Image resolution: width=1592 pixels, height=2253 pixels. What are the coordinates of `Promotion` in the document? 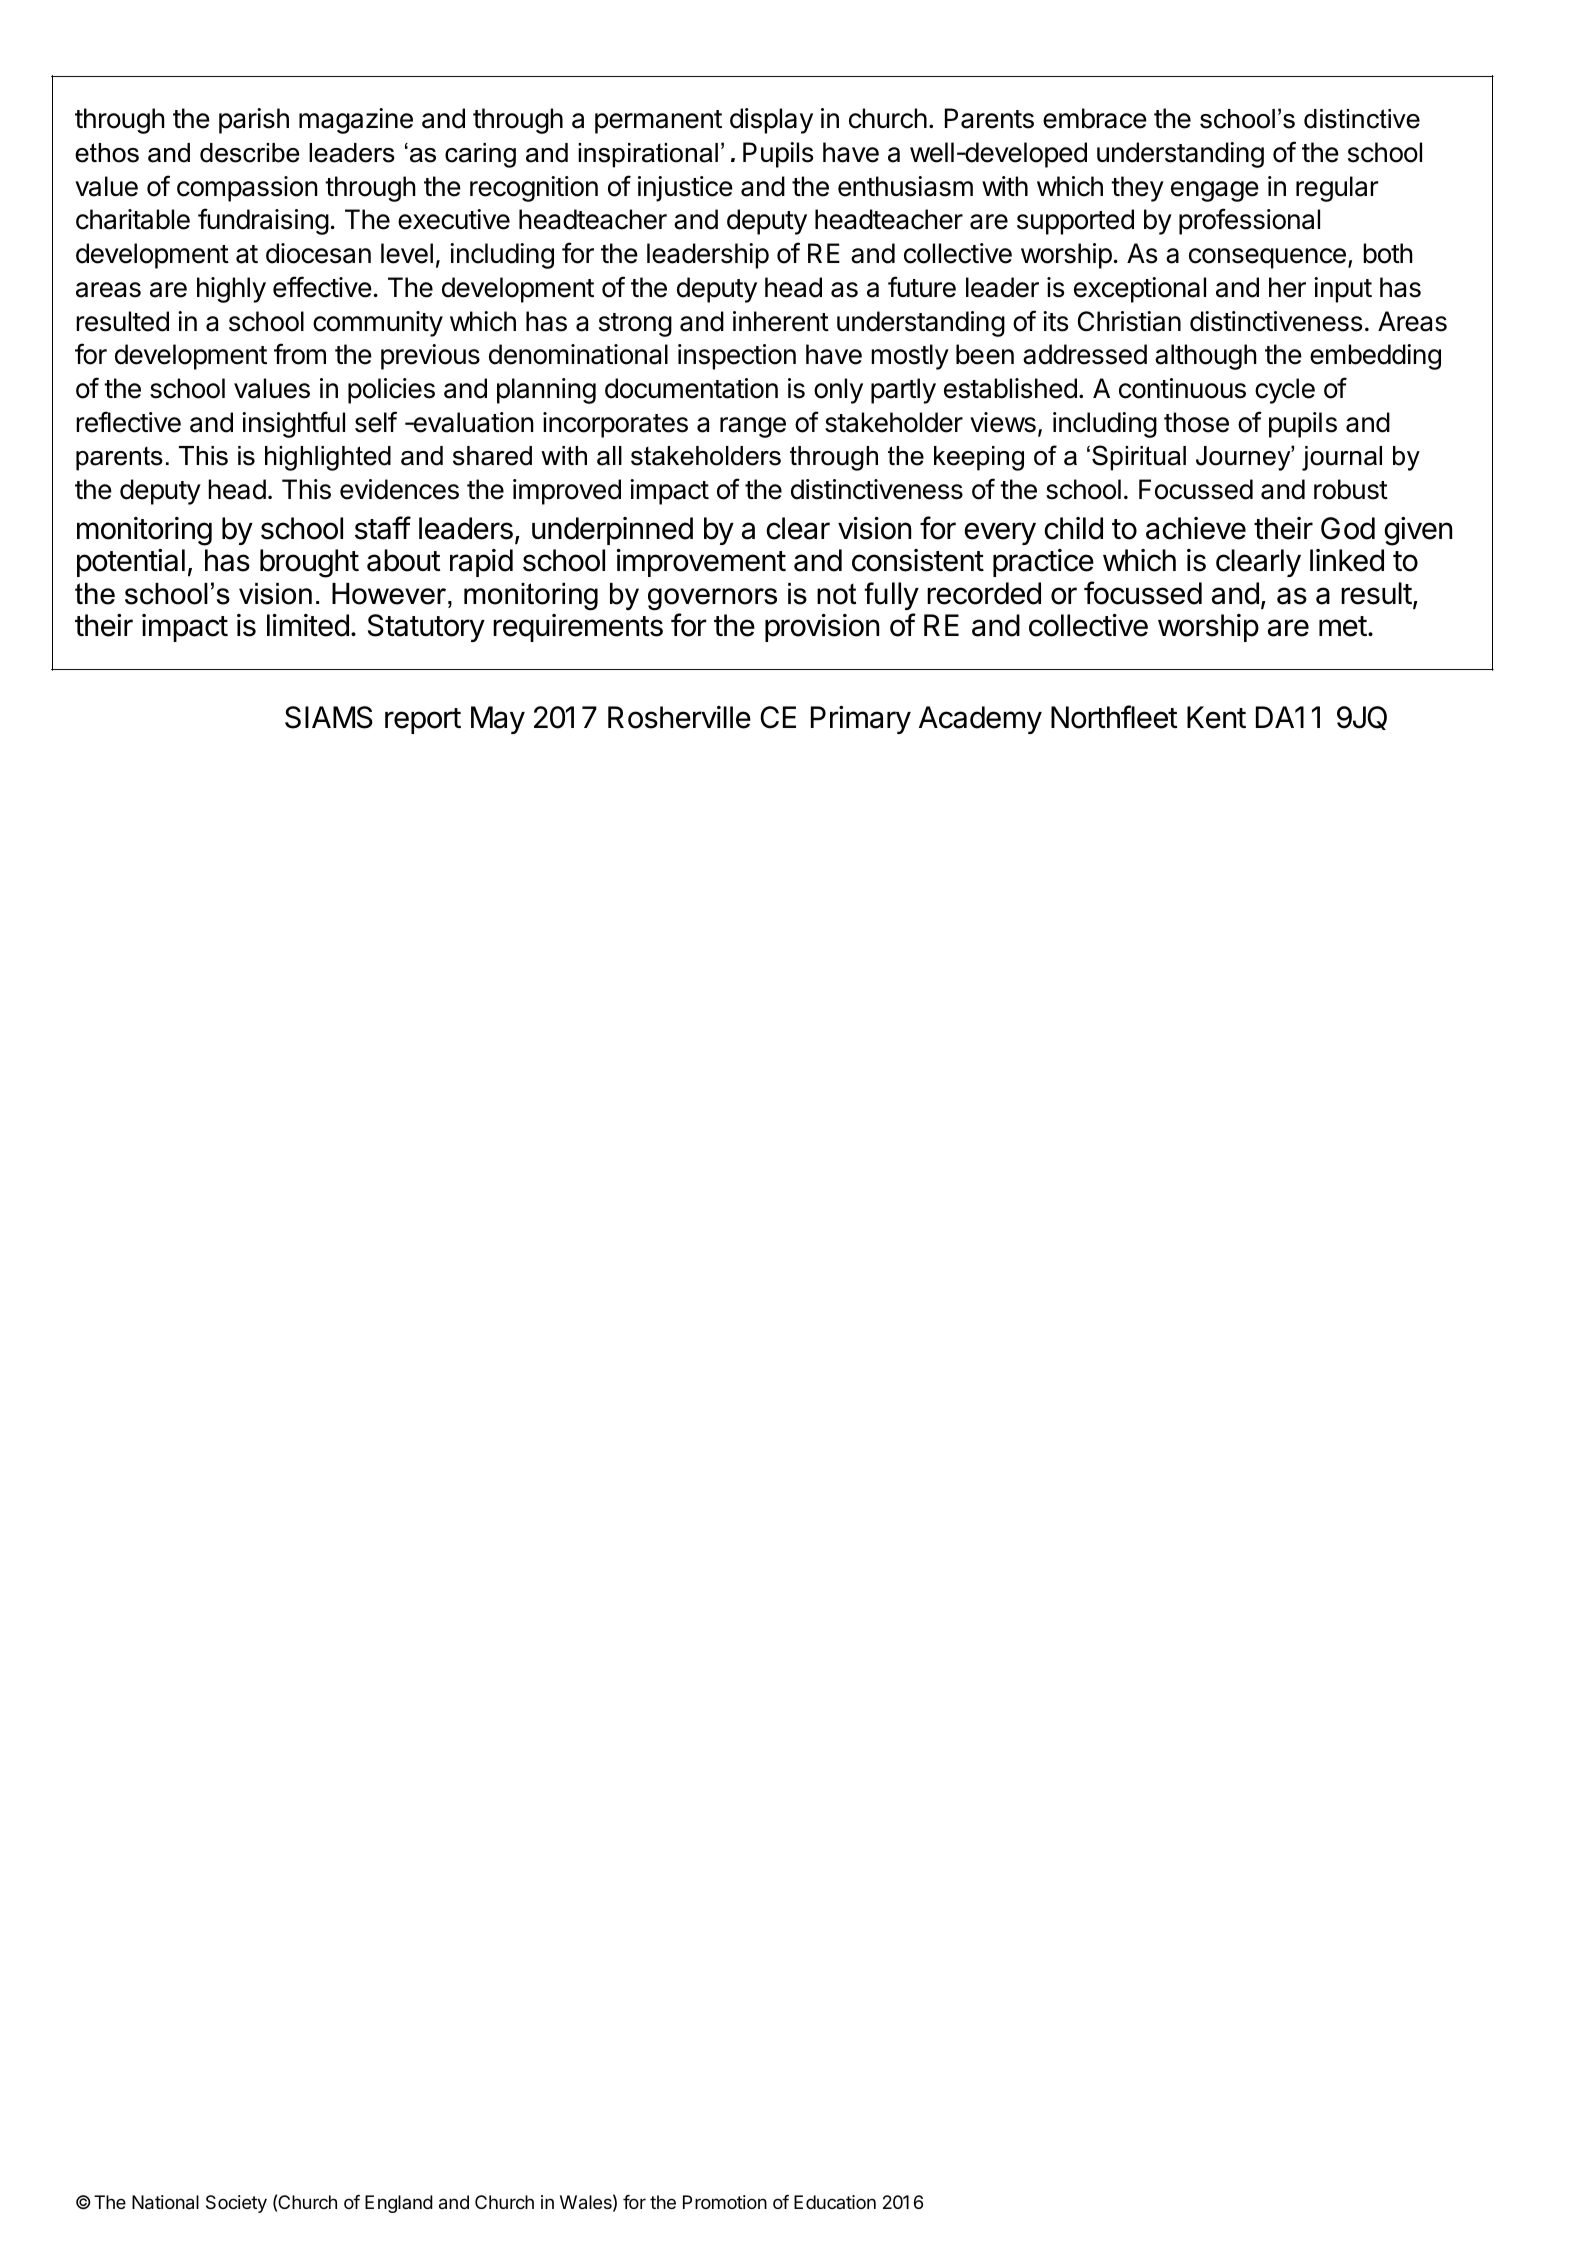 It's located at (725, 2202).
